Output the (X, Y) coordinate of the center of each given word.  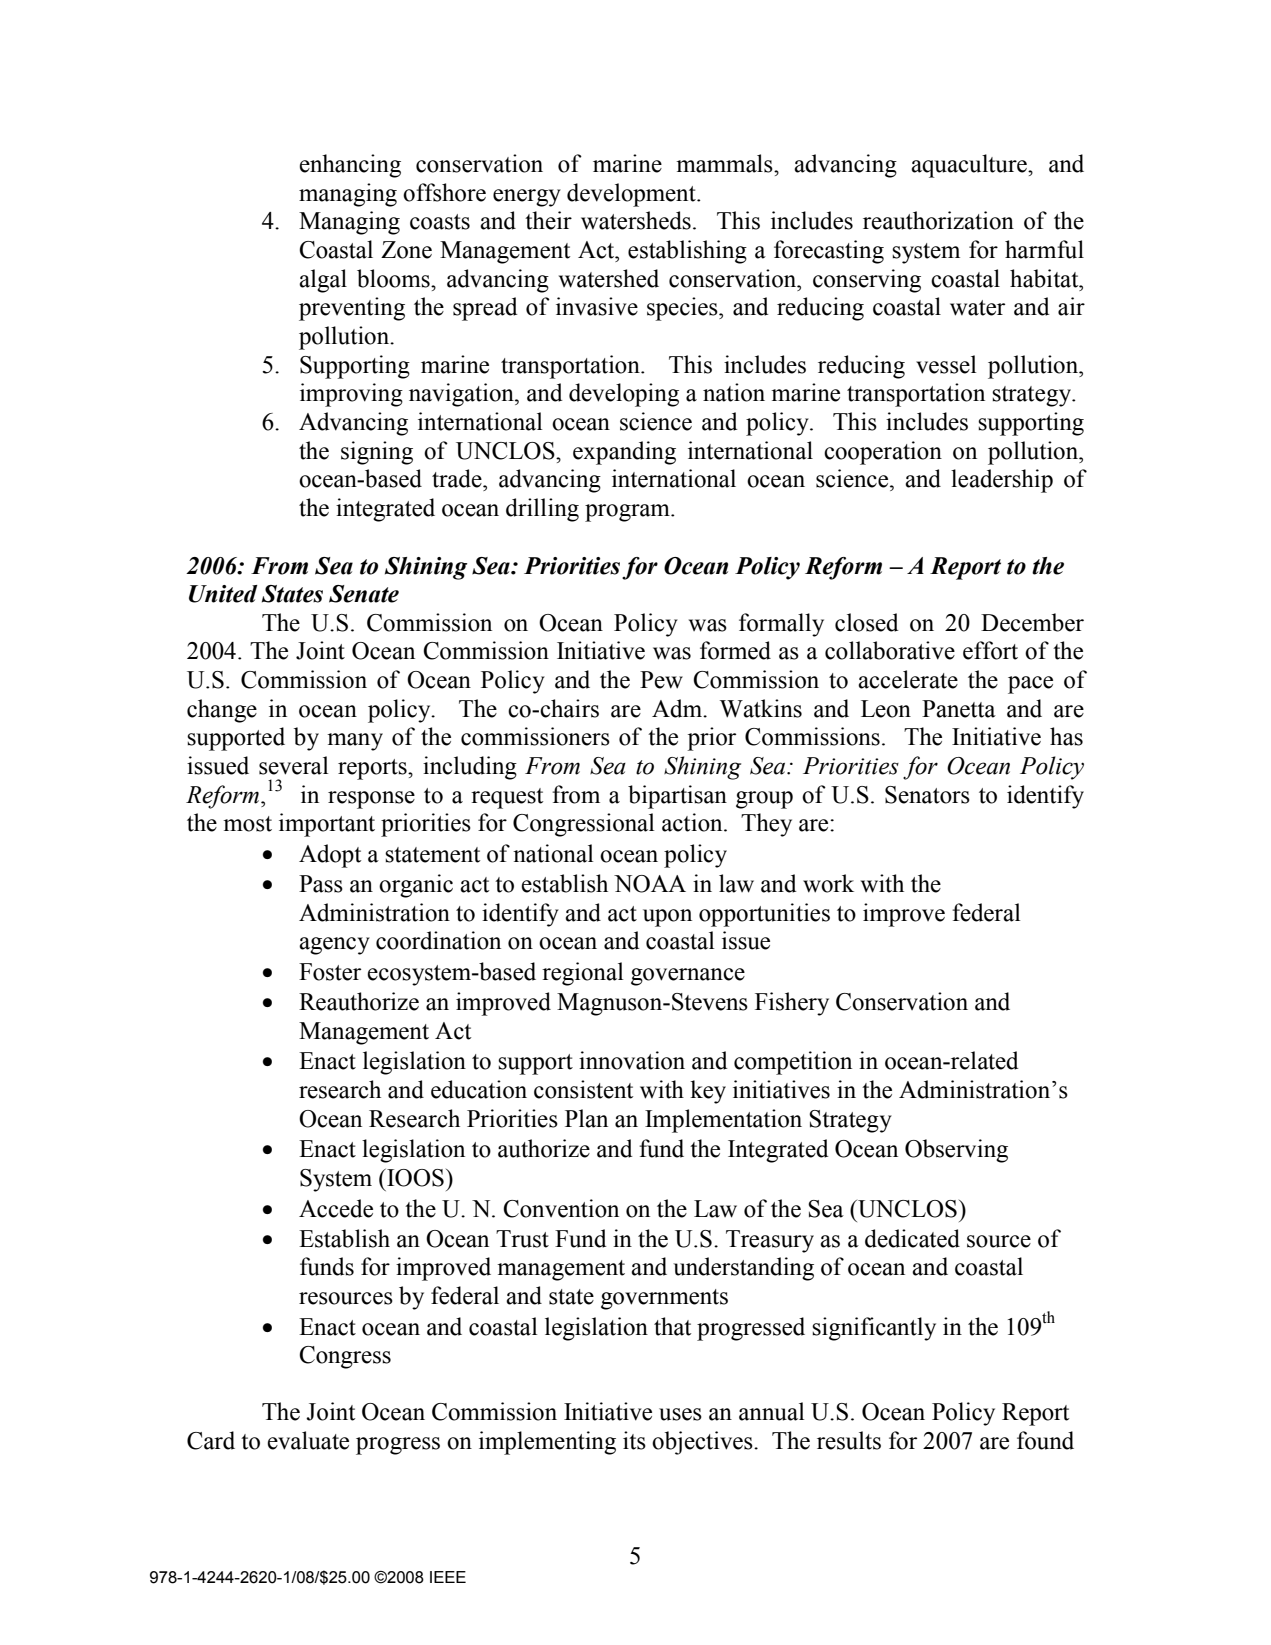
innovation (632, 1060)
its (634, 1440)
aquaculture (970, 166)
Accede (336, 1208)
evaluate (308, 1440)
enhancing (350, 166)
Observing (956, 1151)
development (632, 195)
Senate (364, 594)
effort (990, 650)
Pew (661, 680)
